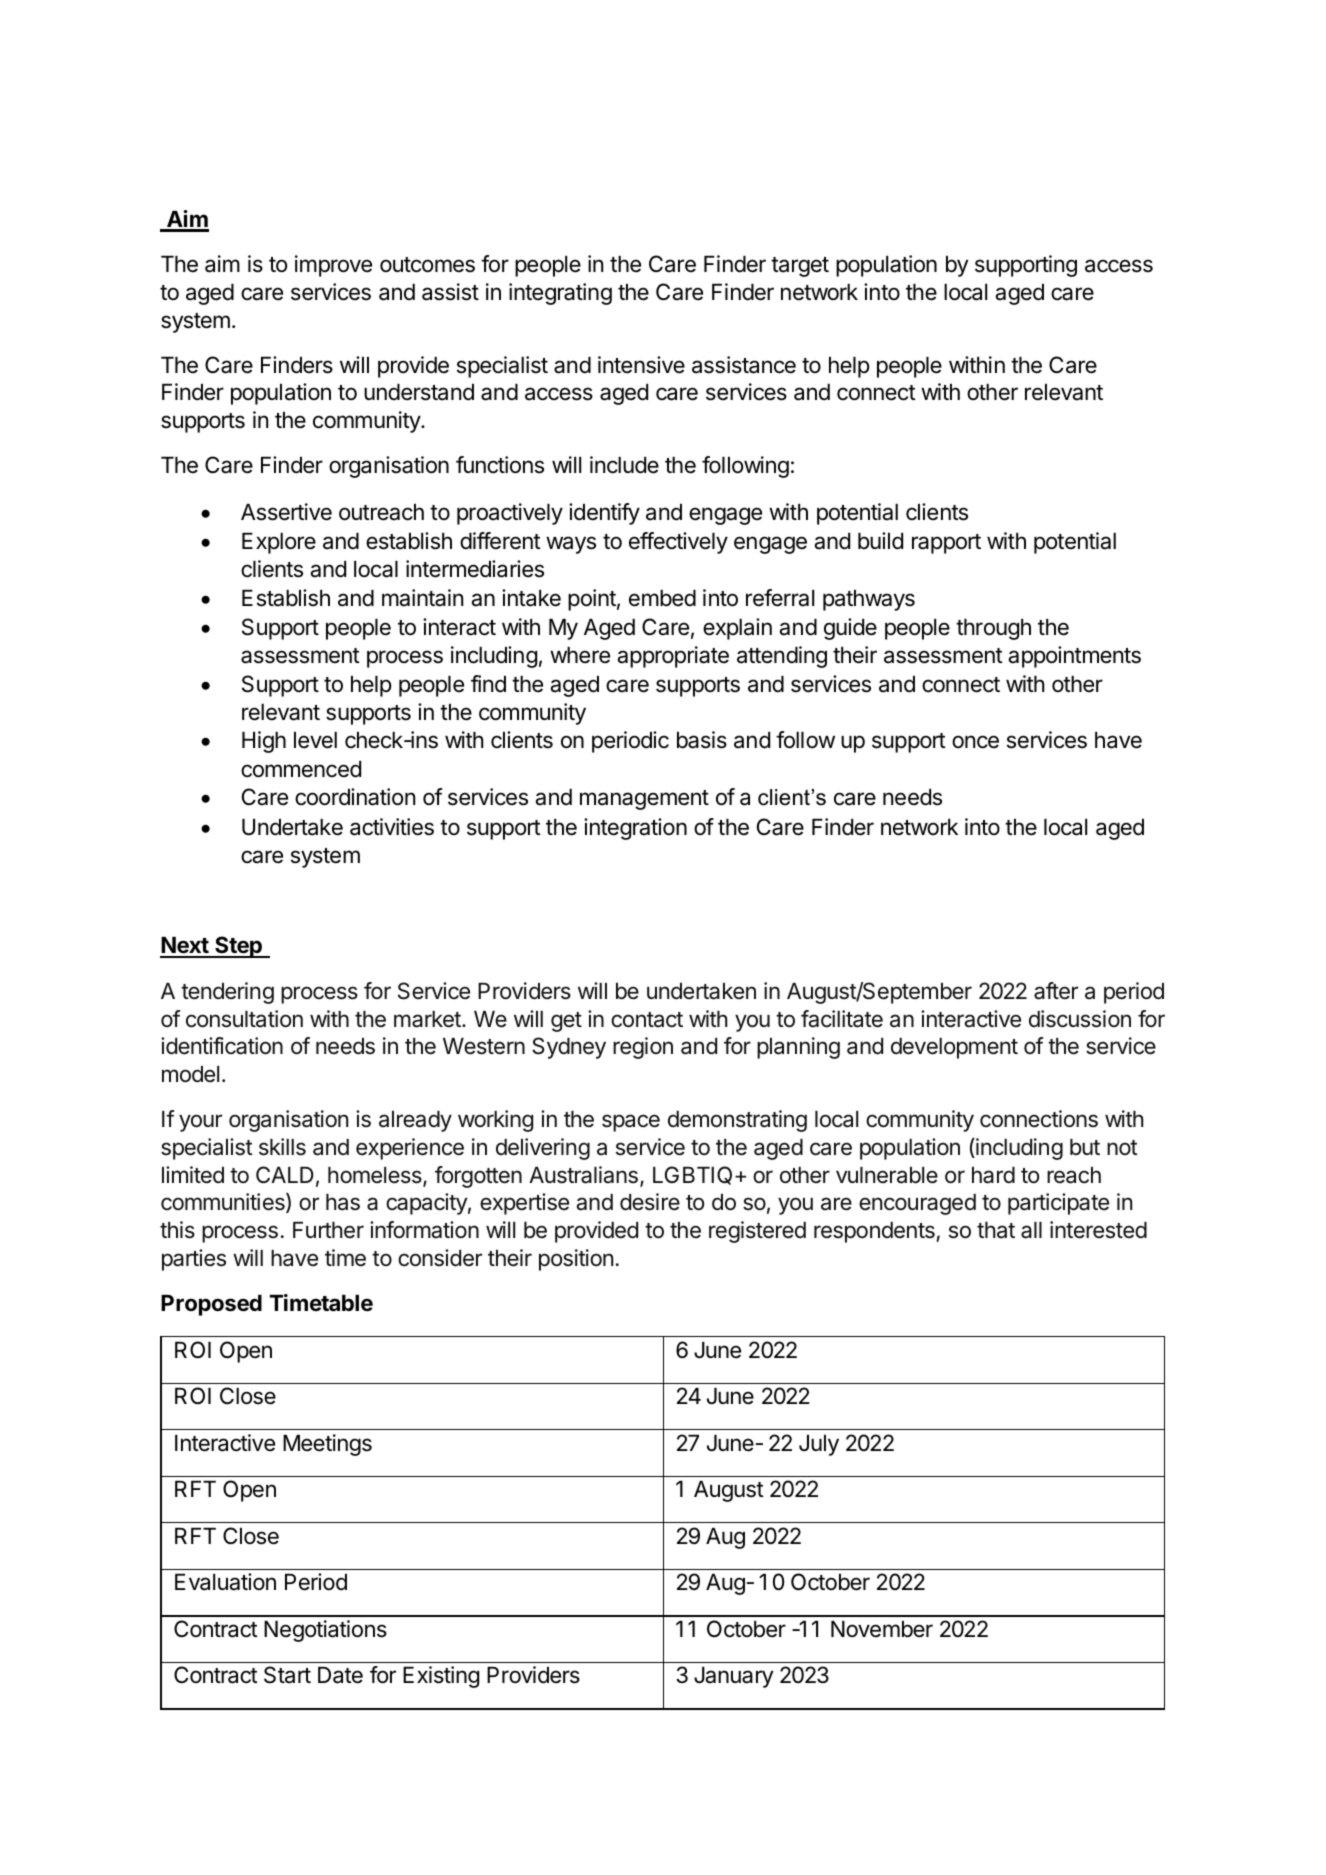 The image size is (1326, 1875). What do you see at coordinates (325, 1631) in the page?
I see `Negotiations` at bounding box center [325, 1631].
